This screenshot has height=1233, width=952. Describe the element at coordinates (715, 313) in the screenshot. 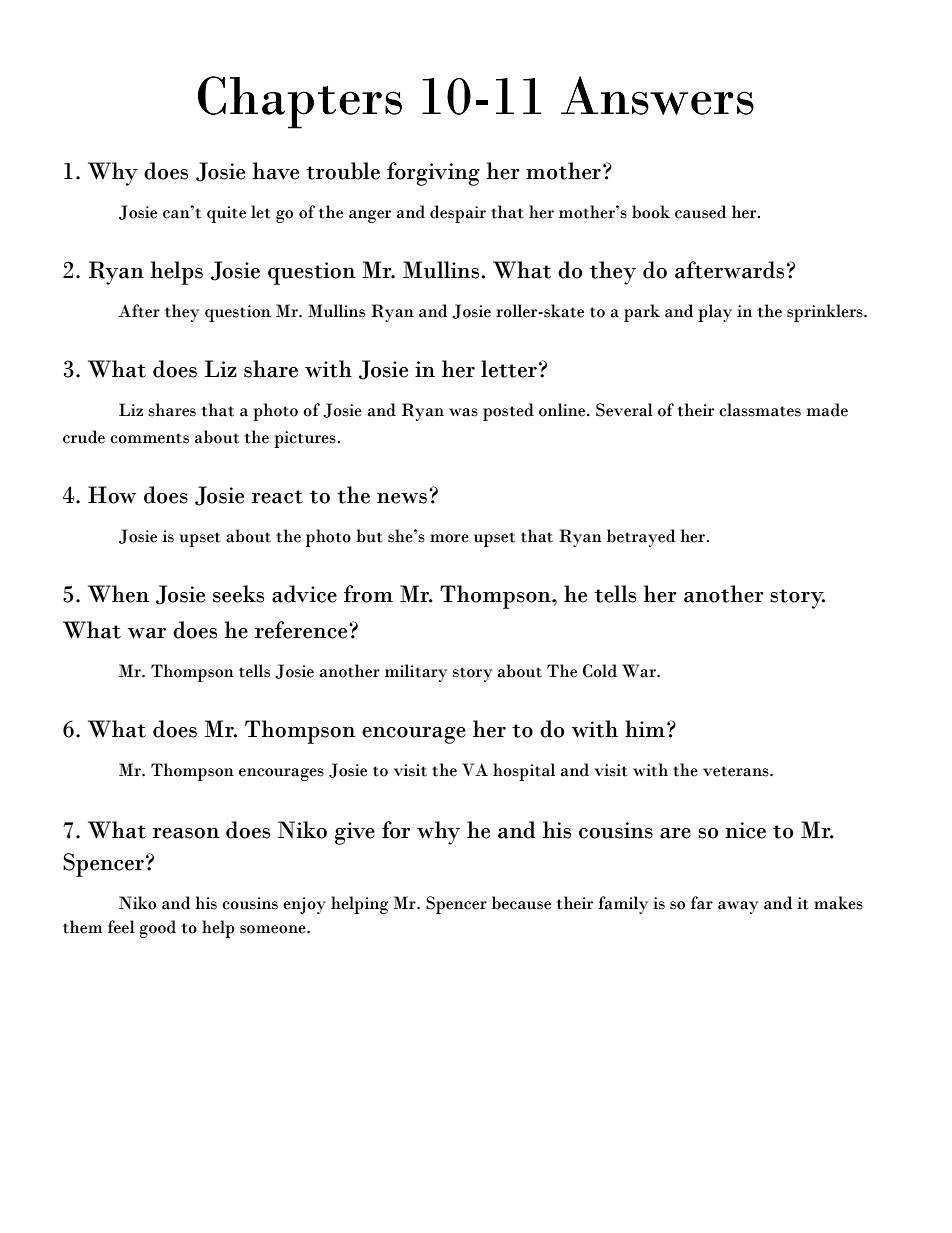

I see `play` at that location.
